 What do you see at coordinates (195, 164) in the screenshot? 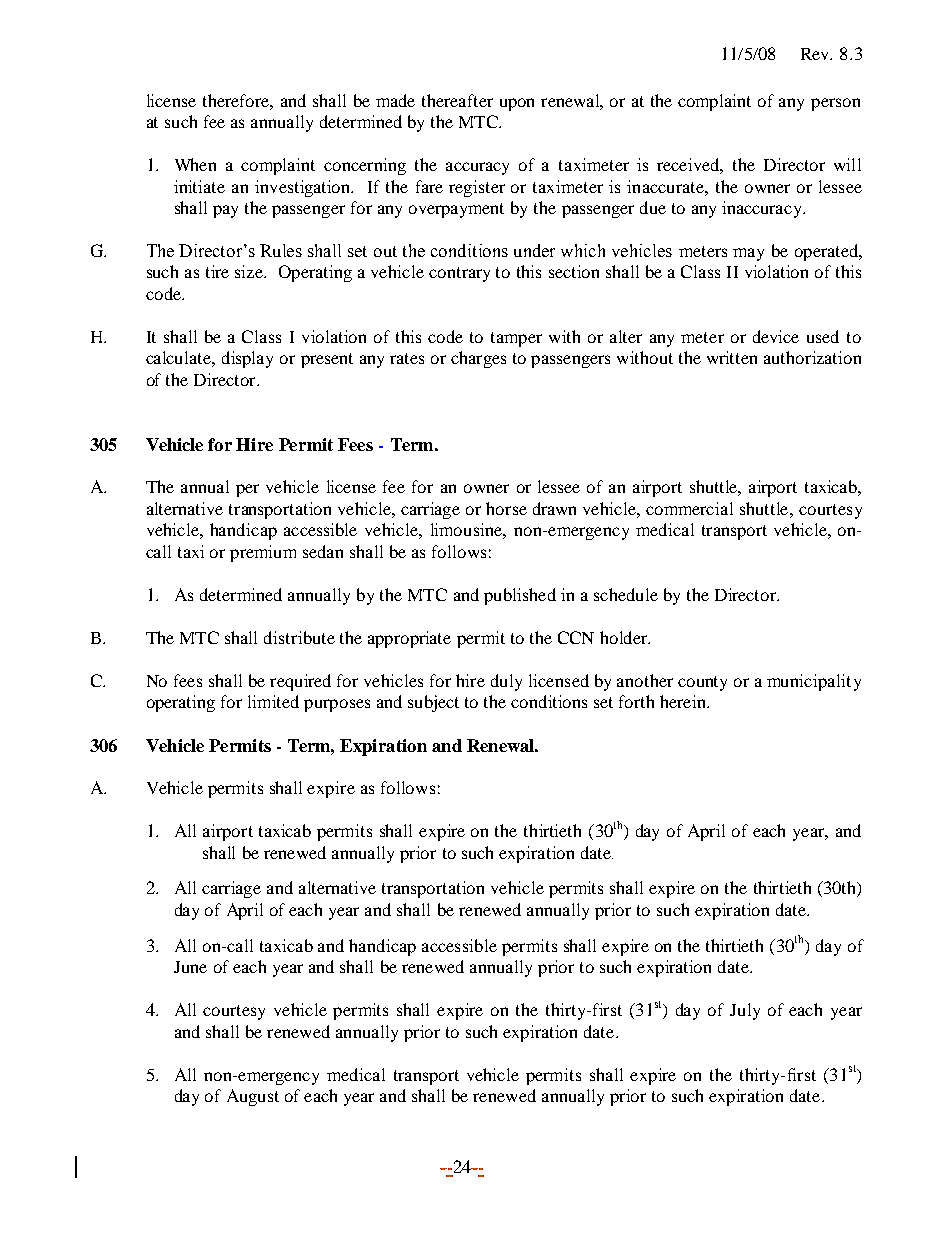
I see `When` at bounding box center [195, 164].
